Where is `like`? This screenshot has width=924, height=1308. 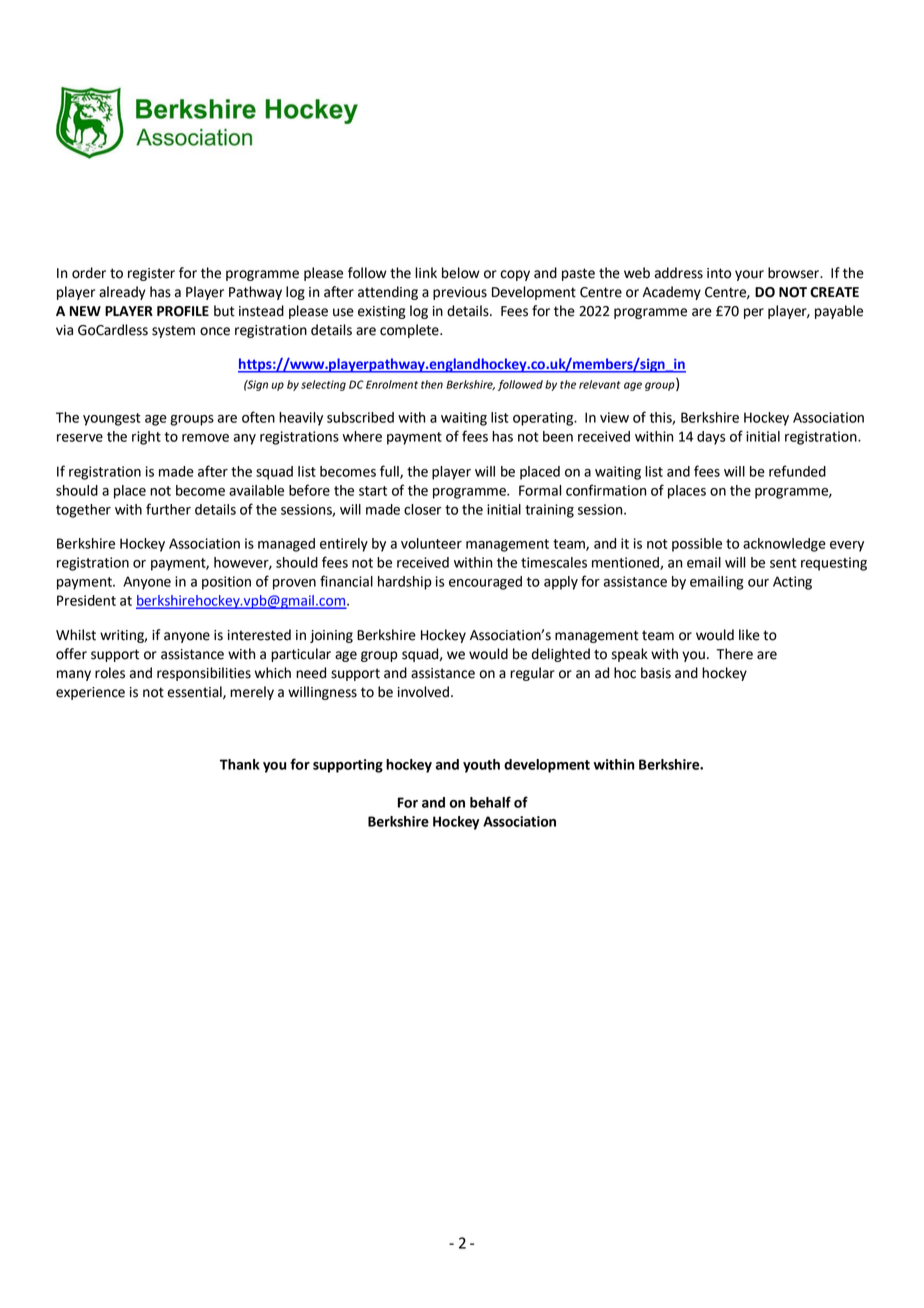 like is located at coordinates (749, 635).
